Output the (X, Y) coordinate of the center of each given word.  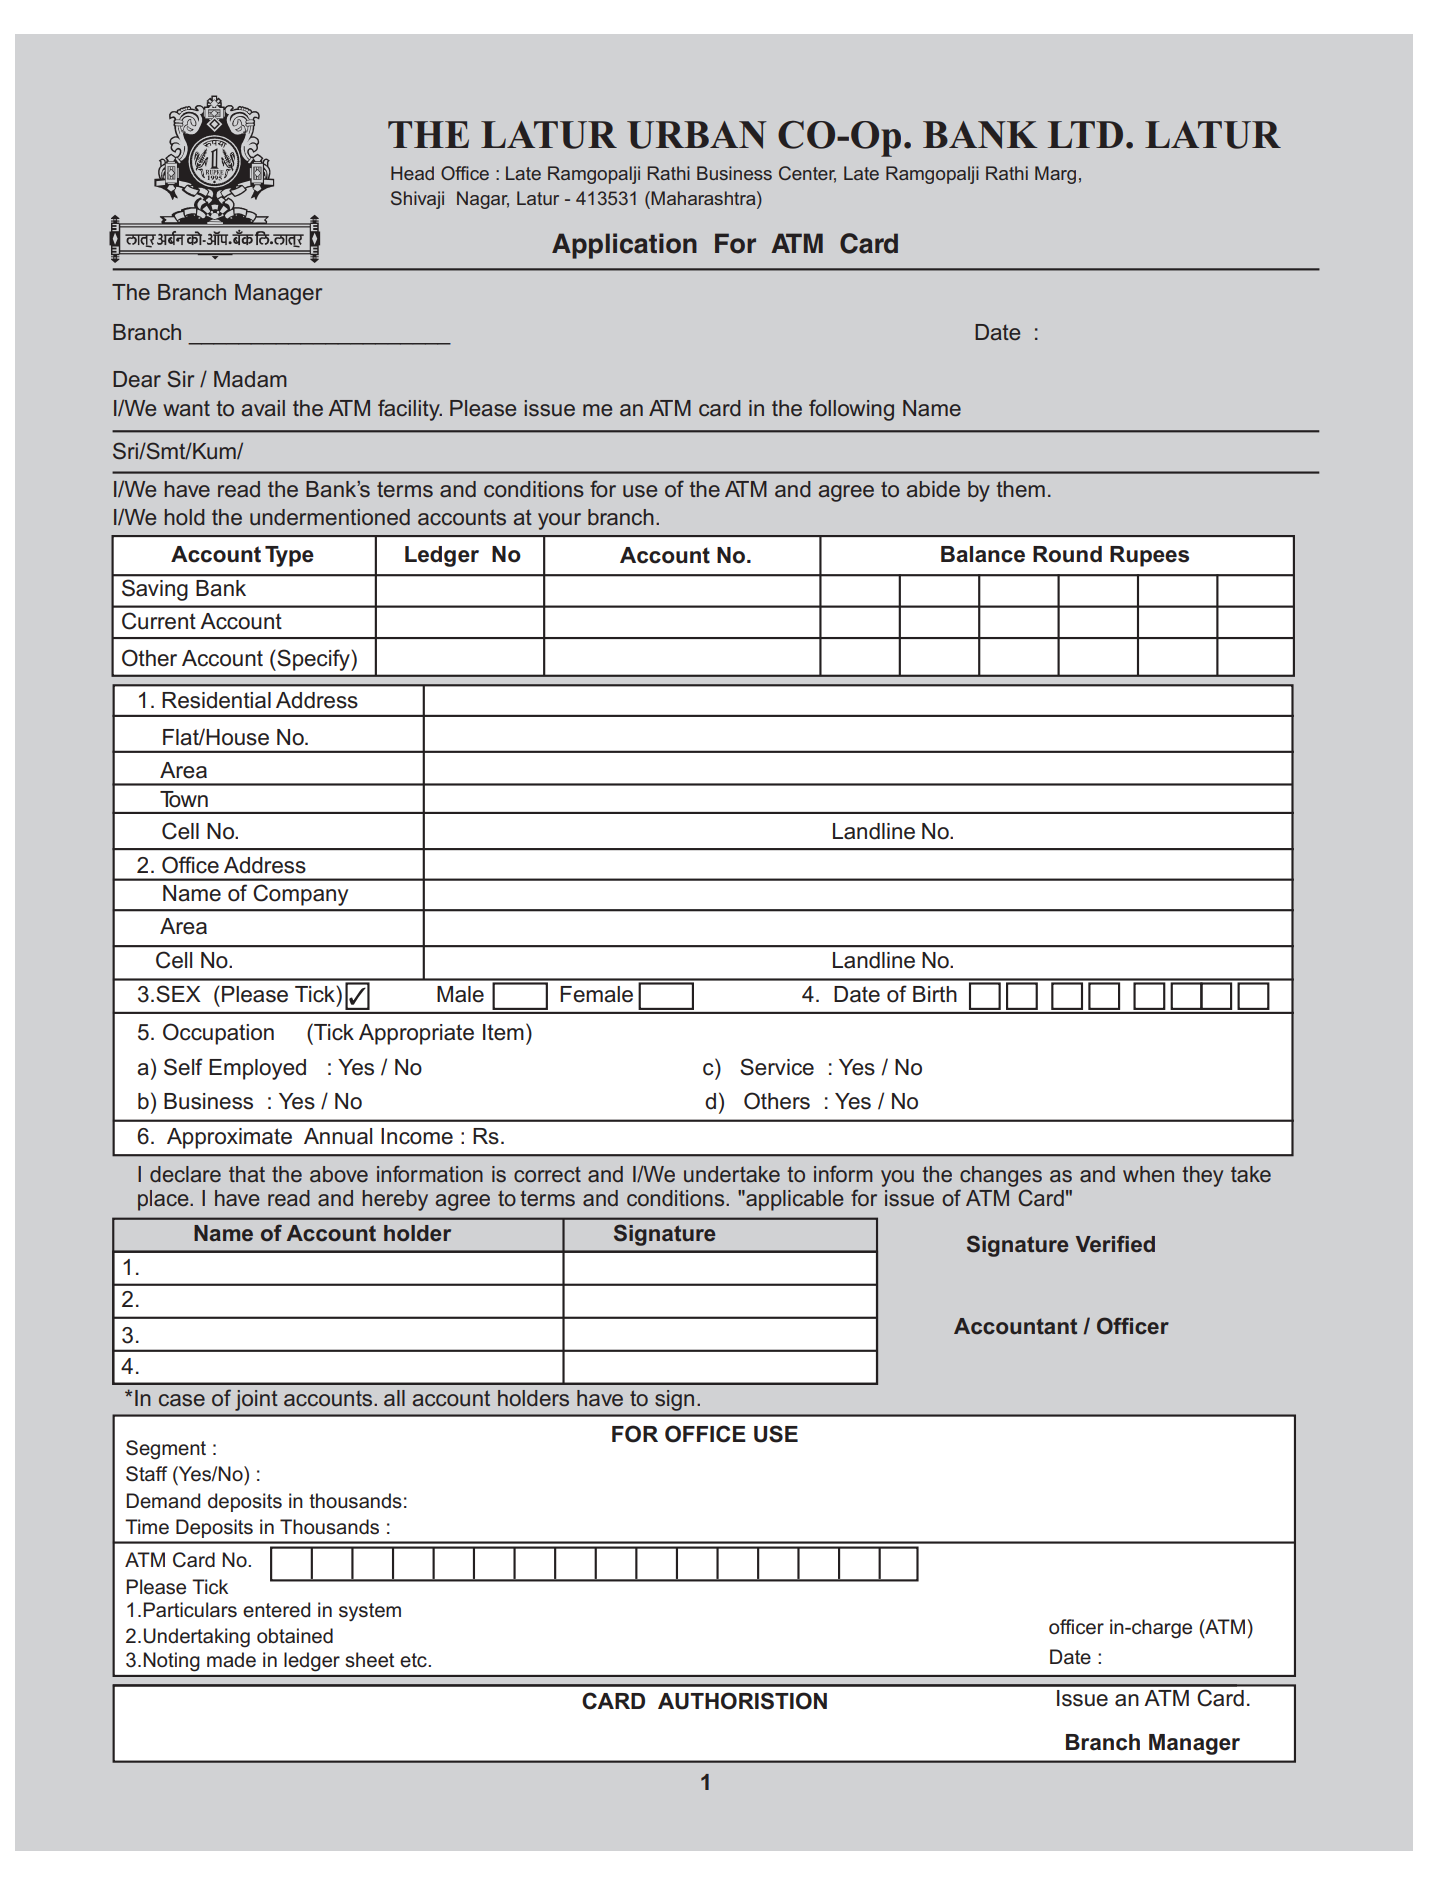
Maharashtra (704, 198)
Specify (313, 660)
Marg (1055, 175)
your (559, 521)
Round (1067, 554)
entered (276, 1610)
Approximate (229, 1138)
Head (412, 173)
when (1148, 1174)
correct (547, 1175)
